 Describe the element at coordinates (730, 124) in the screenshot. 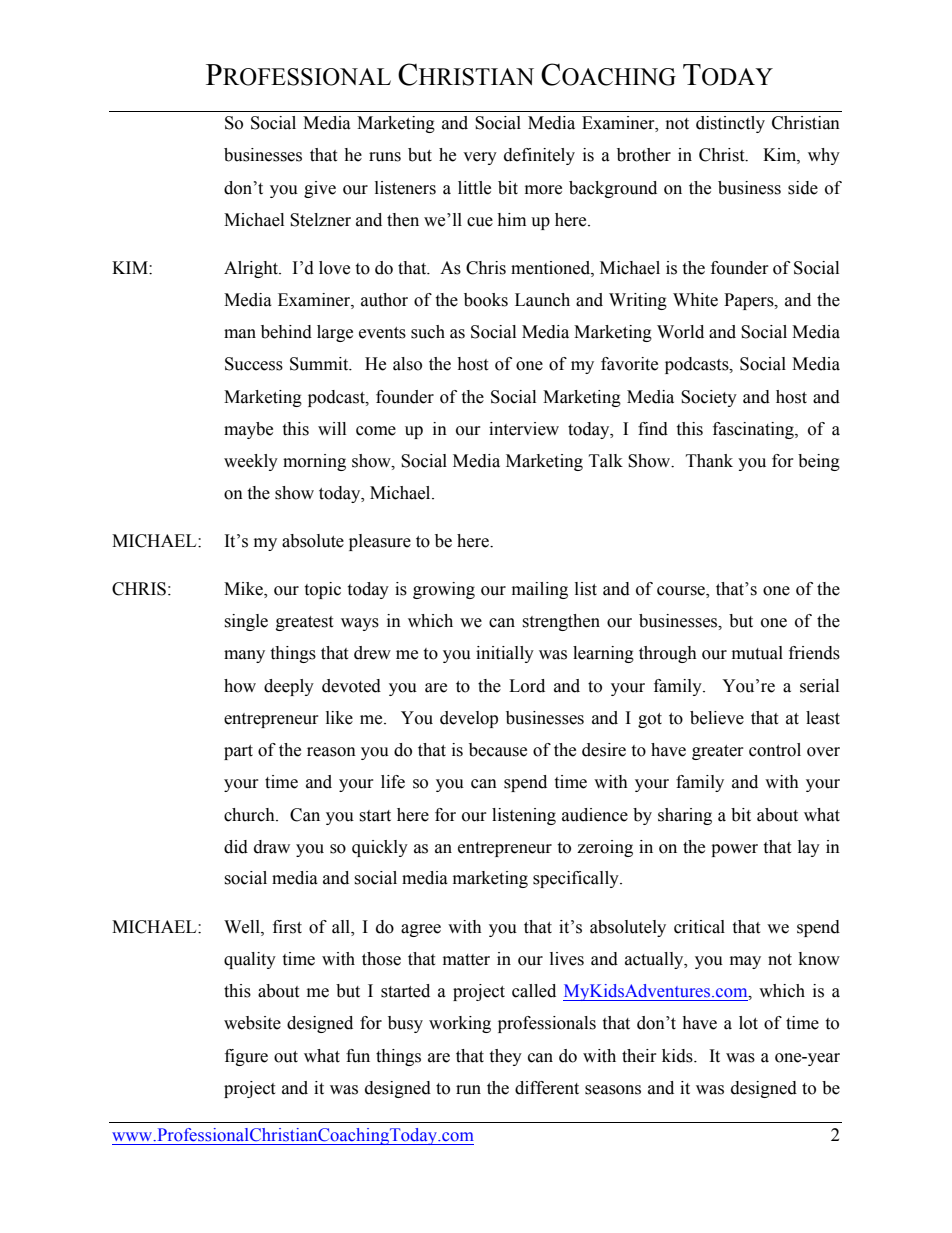

I see `distinctly` at that location.
